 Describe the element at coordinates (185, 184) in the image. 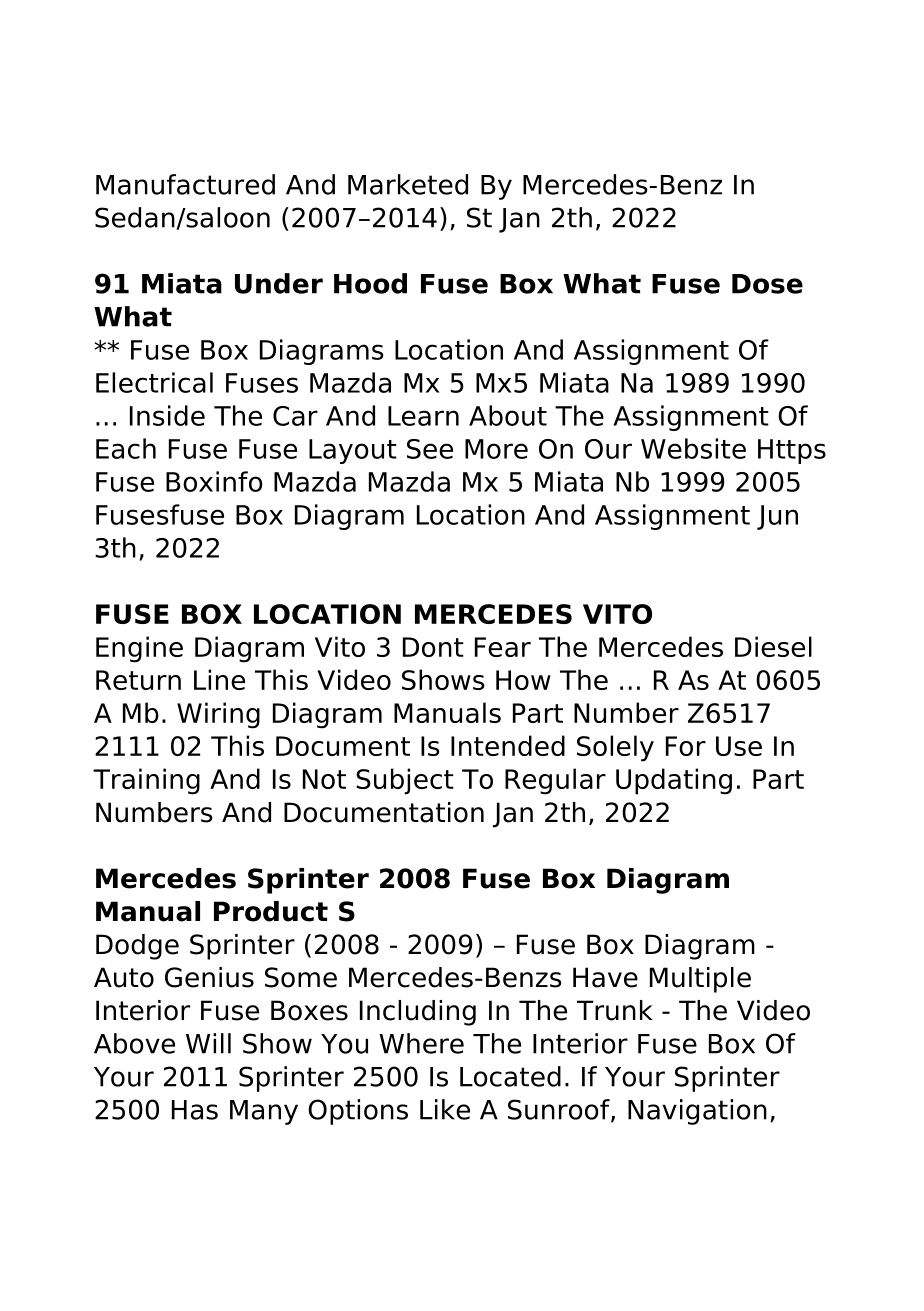

I see `Manufactured` at that location.
